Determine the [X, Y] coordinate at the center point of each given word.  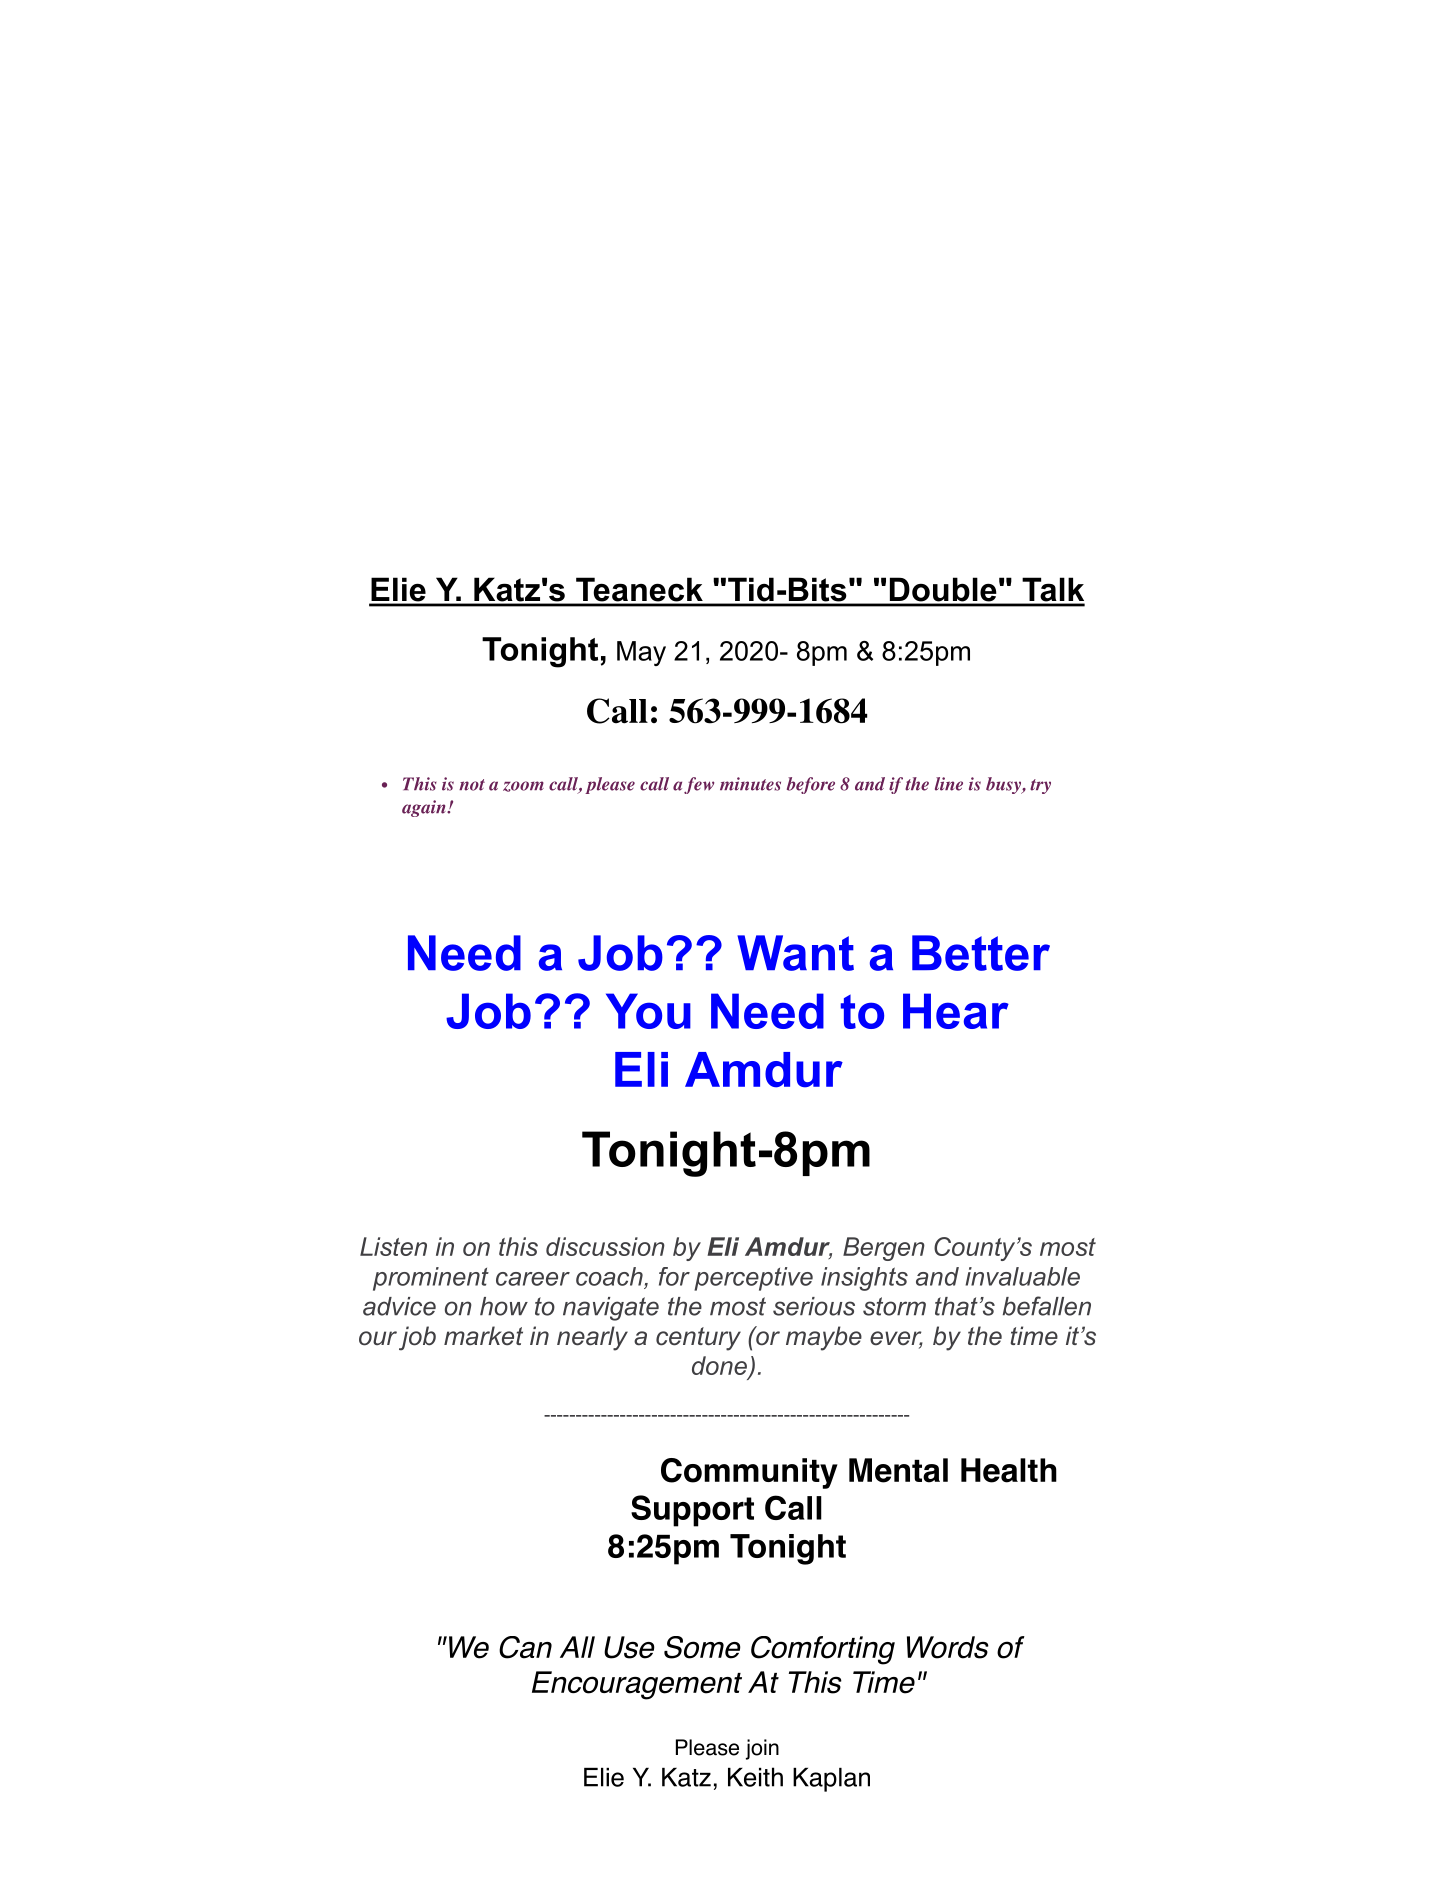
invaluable [1022, 1276]
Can [525, 1647]
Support [692, 1511]
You [648, 1011]
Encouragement [637, 1685]
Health [1009, 1470]
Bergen [884, 1249]
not [472, 785]
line [949, 784]
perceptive [753, 1279]
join [762, 1749]
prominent [431, 1279]
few [699, 785]
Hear [956, 1011]
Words [948, 1647]
